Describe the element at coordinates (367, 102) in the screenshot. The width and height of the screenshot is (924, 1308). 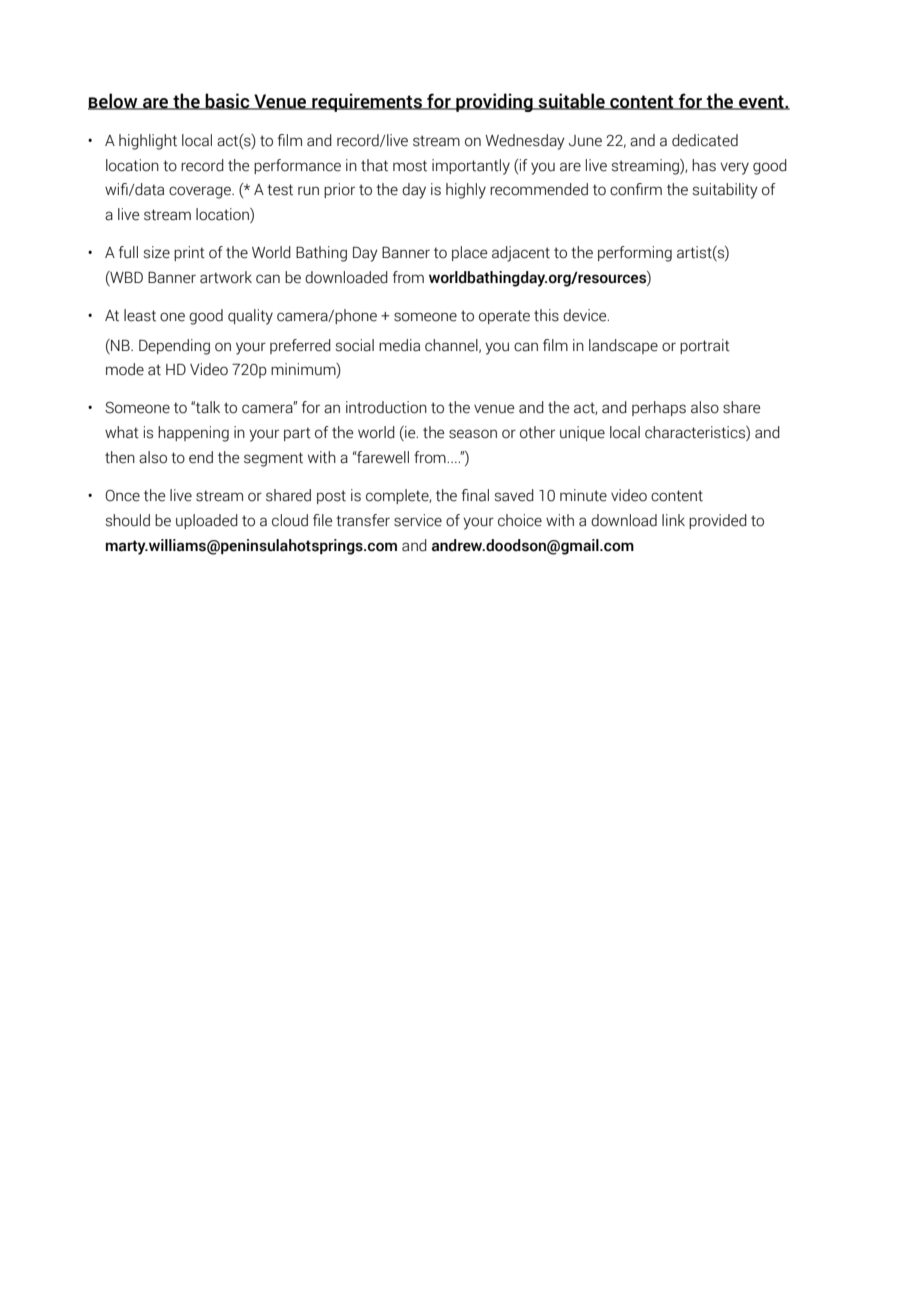
I see `requirements` at that location.
